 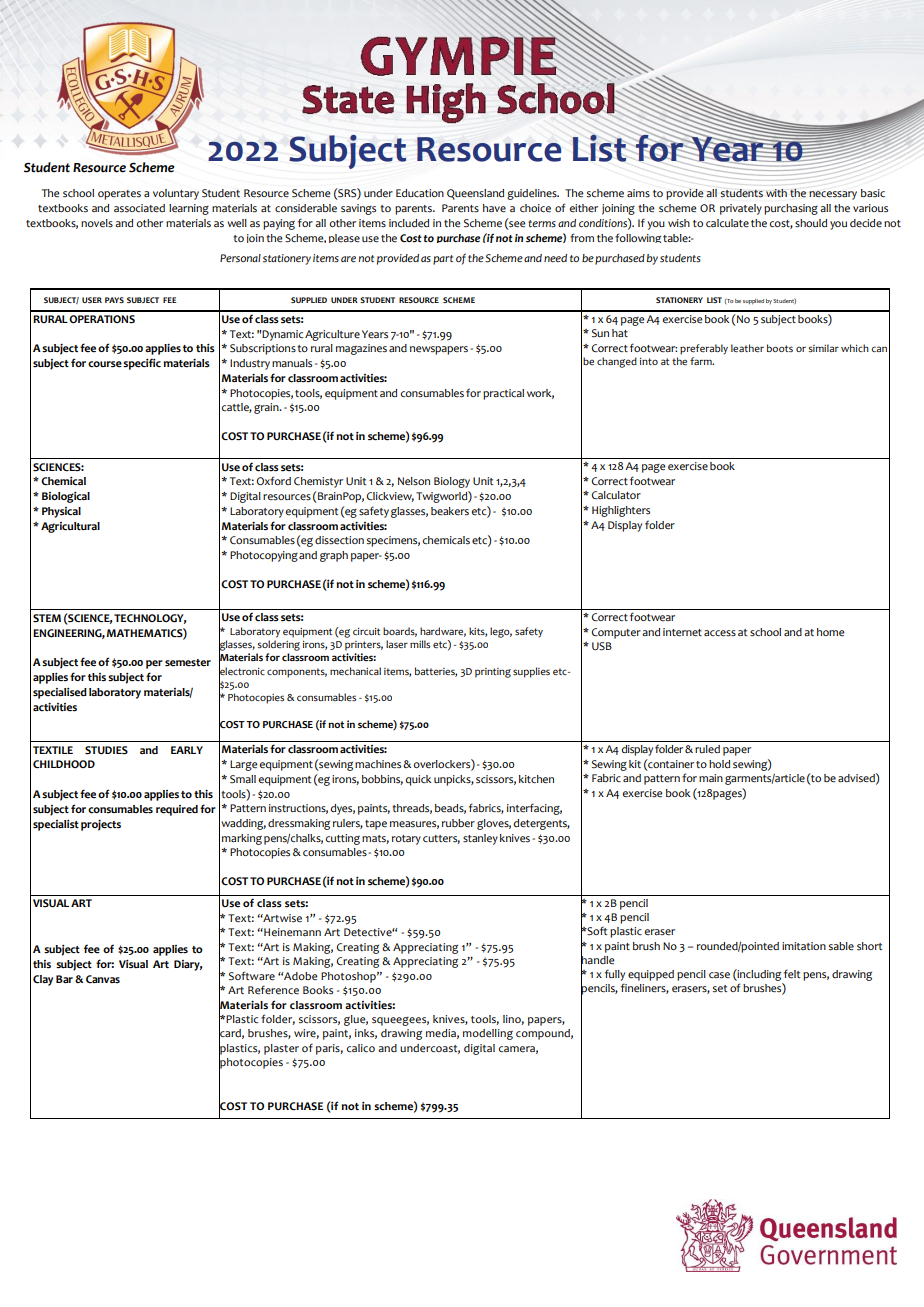 I want to click on stanley, so click(x=480, y=839).
